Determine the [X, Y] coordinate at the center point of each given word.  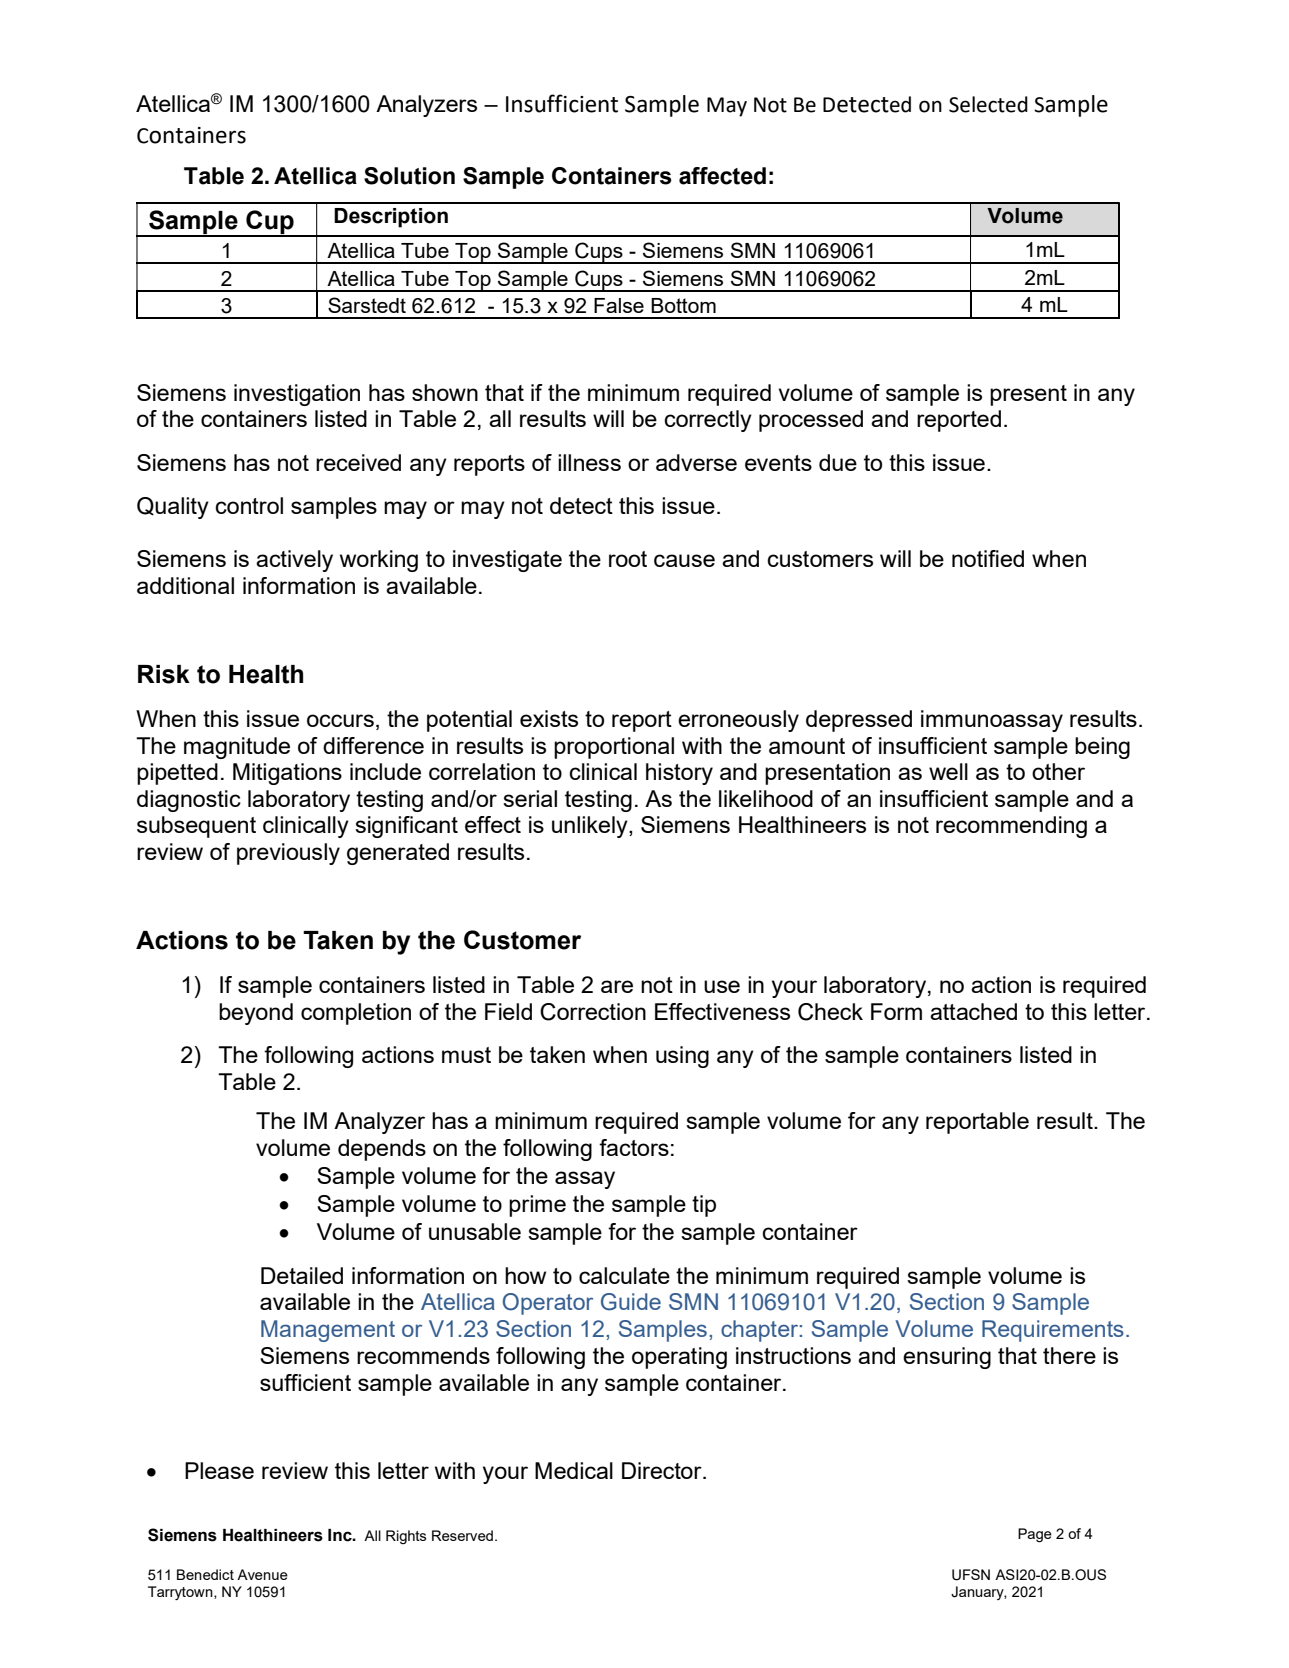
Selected [988, 104]
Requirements [1053, 1331]
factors [634, 1147]
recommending [1011, 827]
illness [589, 462]
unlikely [591, 827]
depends [382, 1150]
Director [663, 1470]
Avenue [262, 1574]
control [249, 505]
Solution [409, 176]
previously [288, 854]
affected [722, 176]
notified [988, 558]
